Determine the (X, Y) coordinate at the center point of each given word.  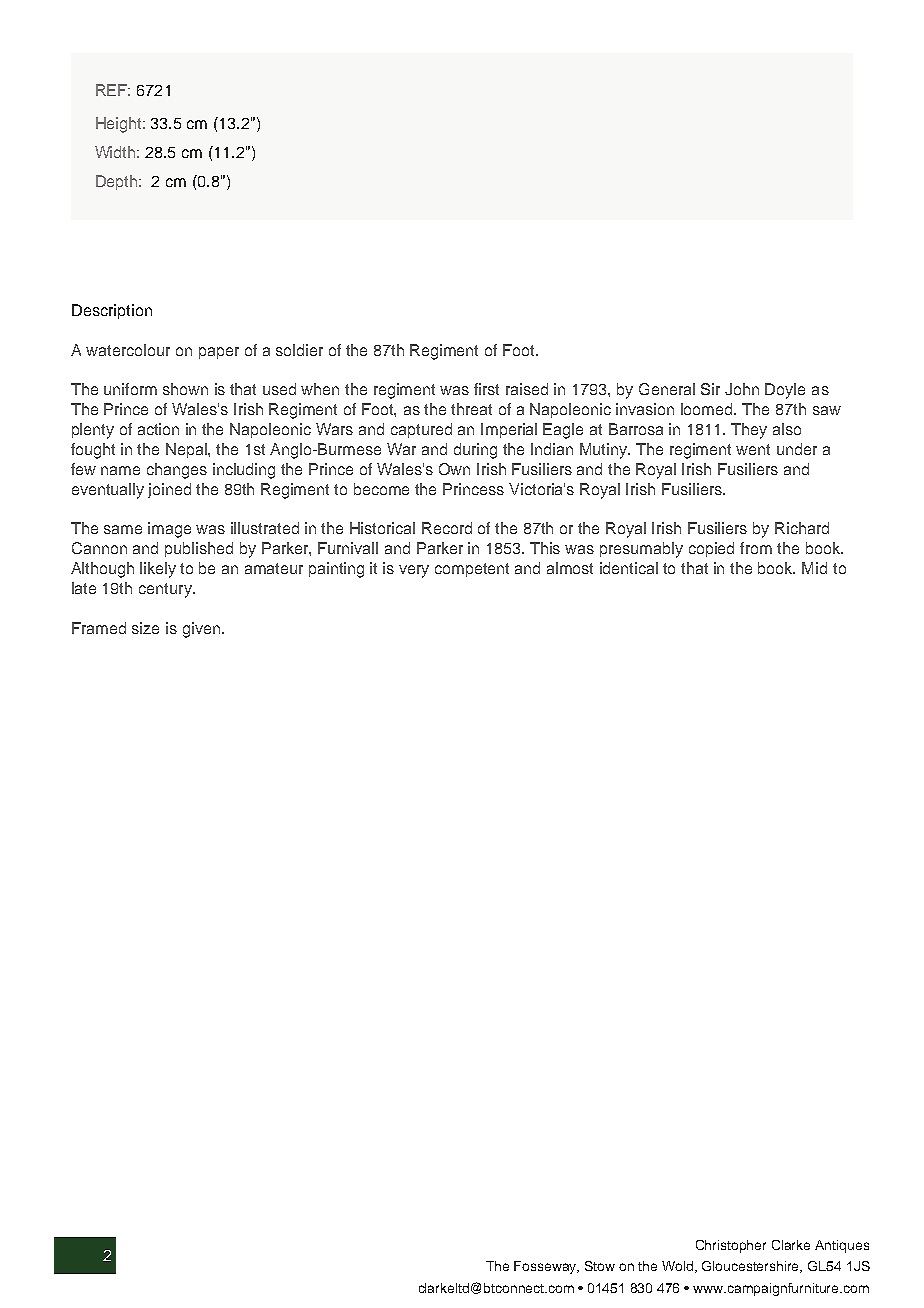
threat (471, 409)
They (749, 431)
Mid (814, 568)
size (145, 628)
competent (472, 570)
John (742, 389)
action (158, 429)
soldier (299, 350)
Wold (679, 1267)
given (201, 630)
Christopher (731, 1246)
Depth (118, 182)
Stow (600, 1266)
